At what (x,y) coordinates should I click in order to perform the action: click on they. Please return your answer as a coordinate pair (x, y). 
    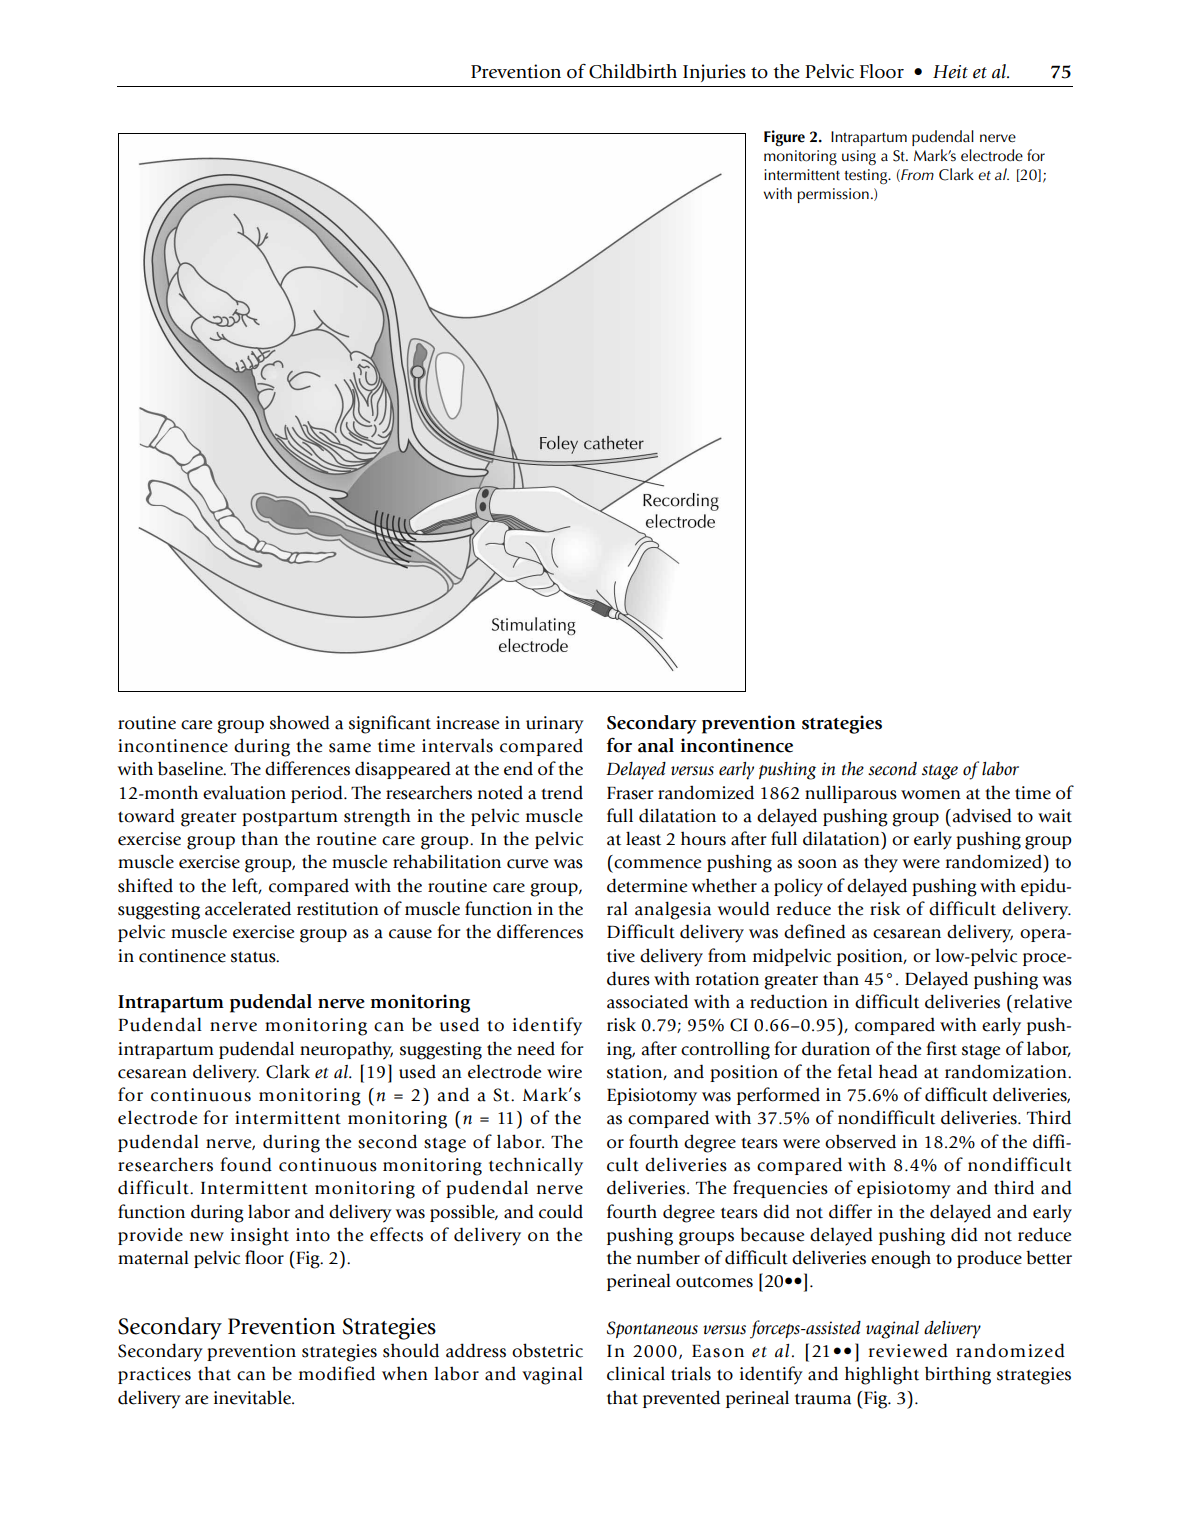
    Looking at the image, I should click on (881, 863).
